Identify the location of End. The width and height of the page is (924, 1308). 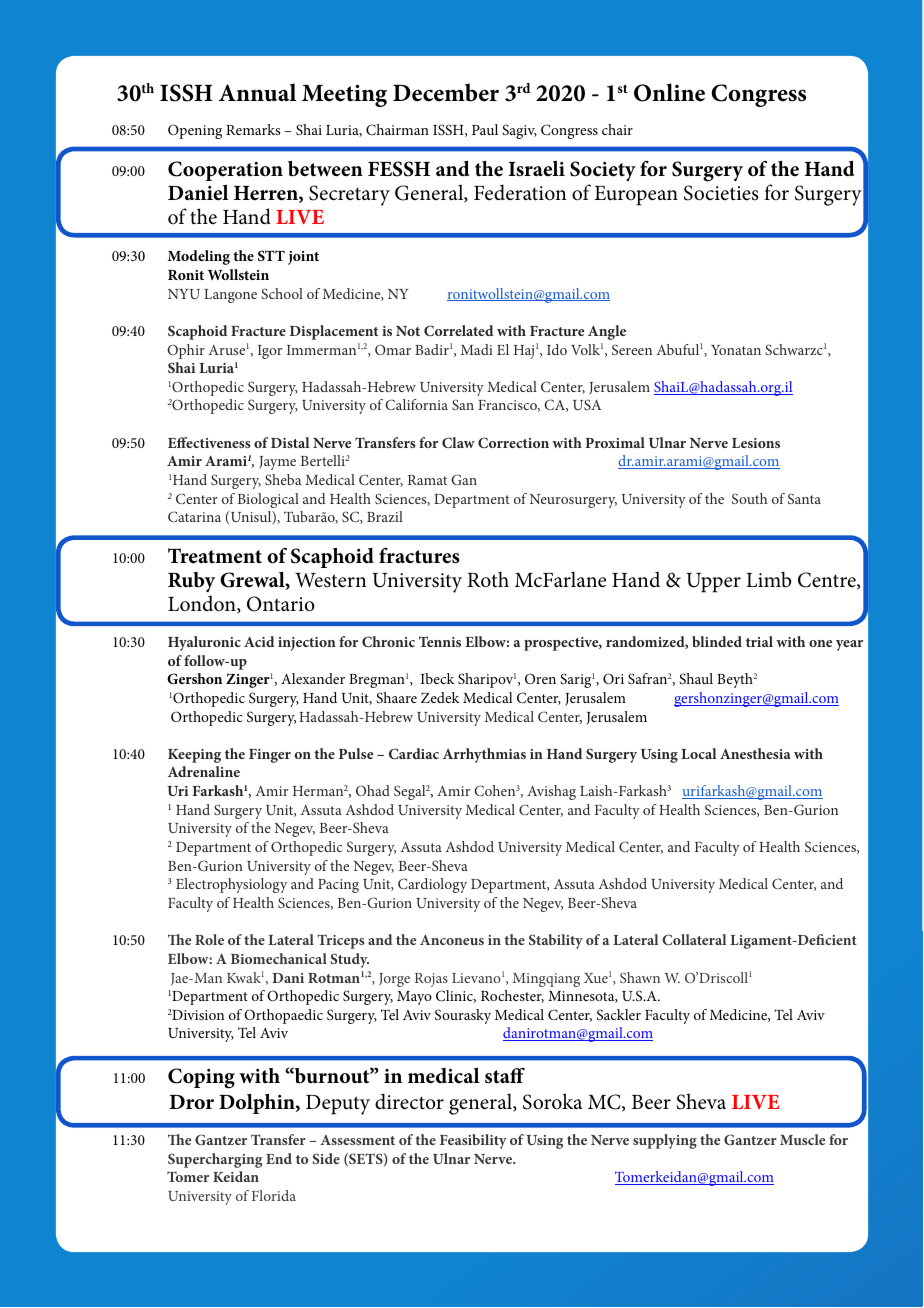
(279, 1158).
